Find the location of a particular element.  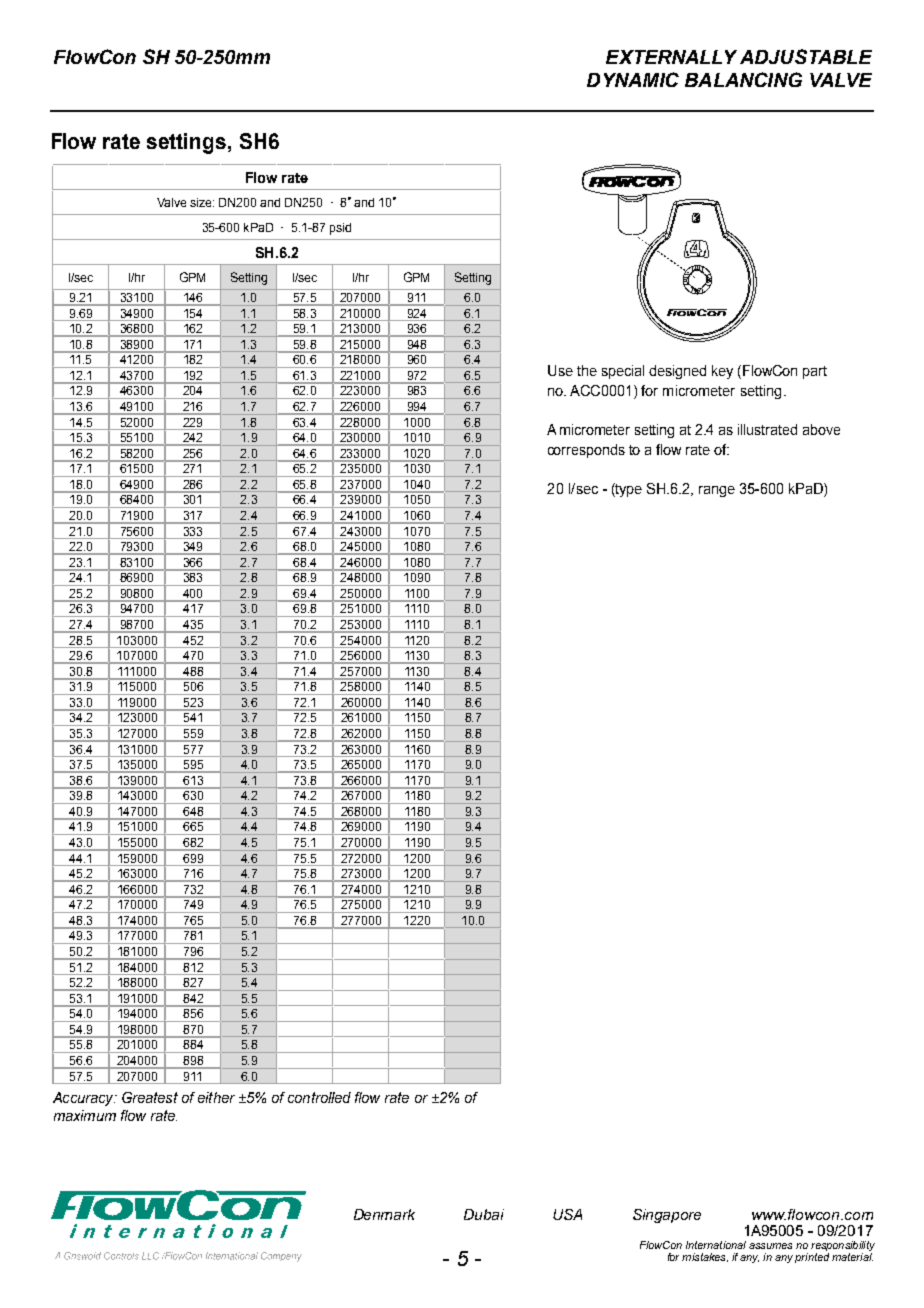

corresponds is located at coordinates (586, 451).
